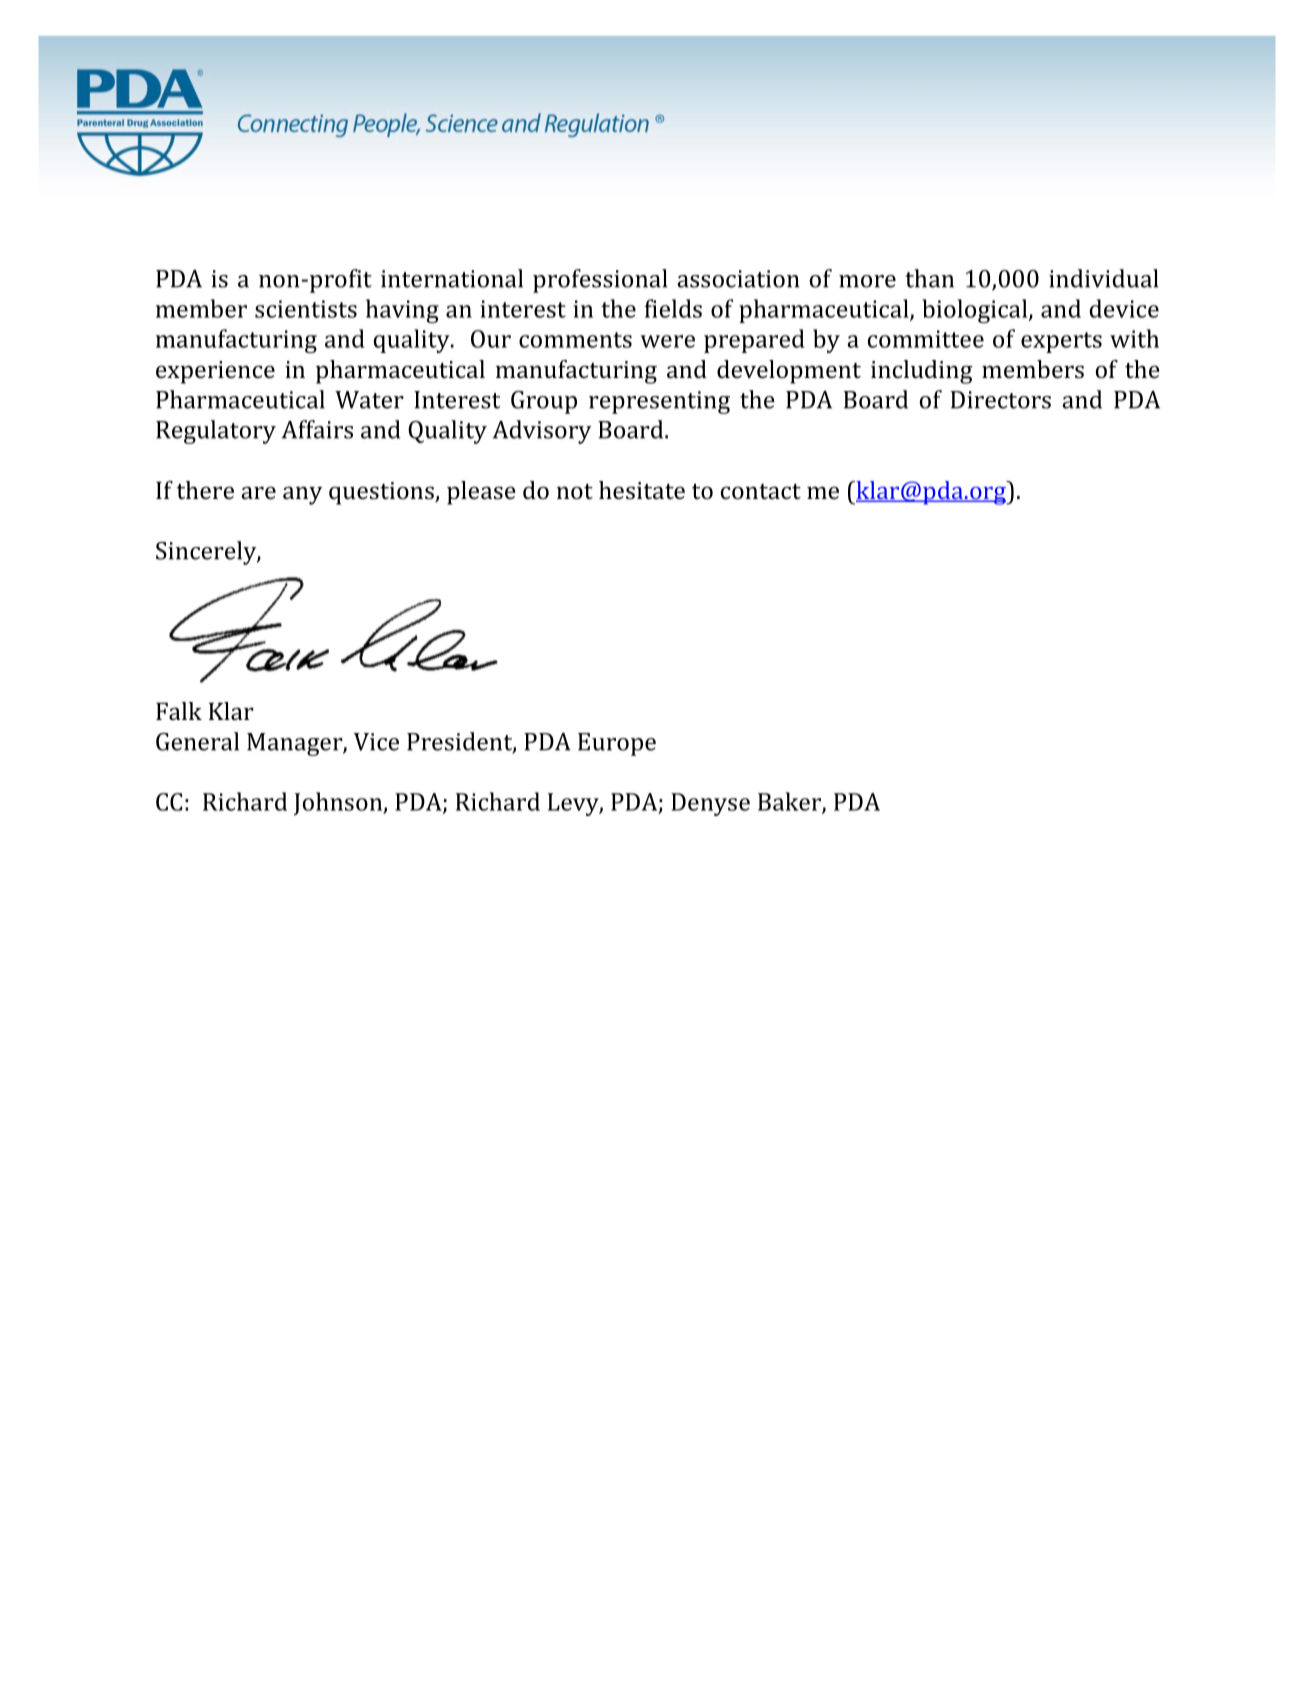 This screenshot has width=1315, height=1701. I want to click on any, so click(302, 495).
